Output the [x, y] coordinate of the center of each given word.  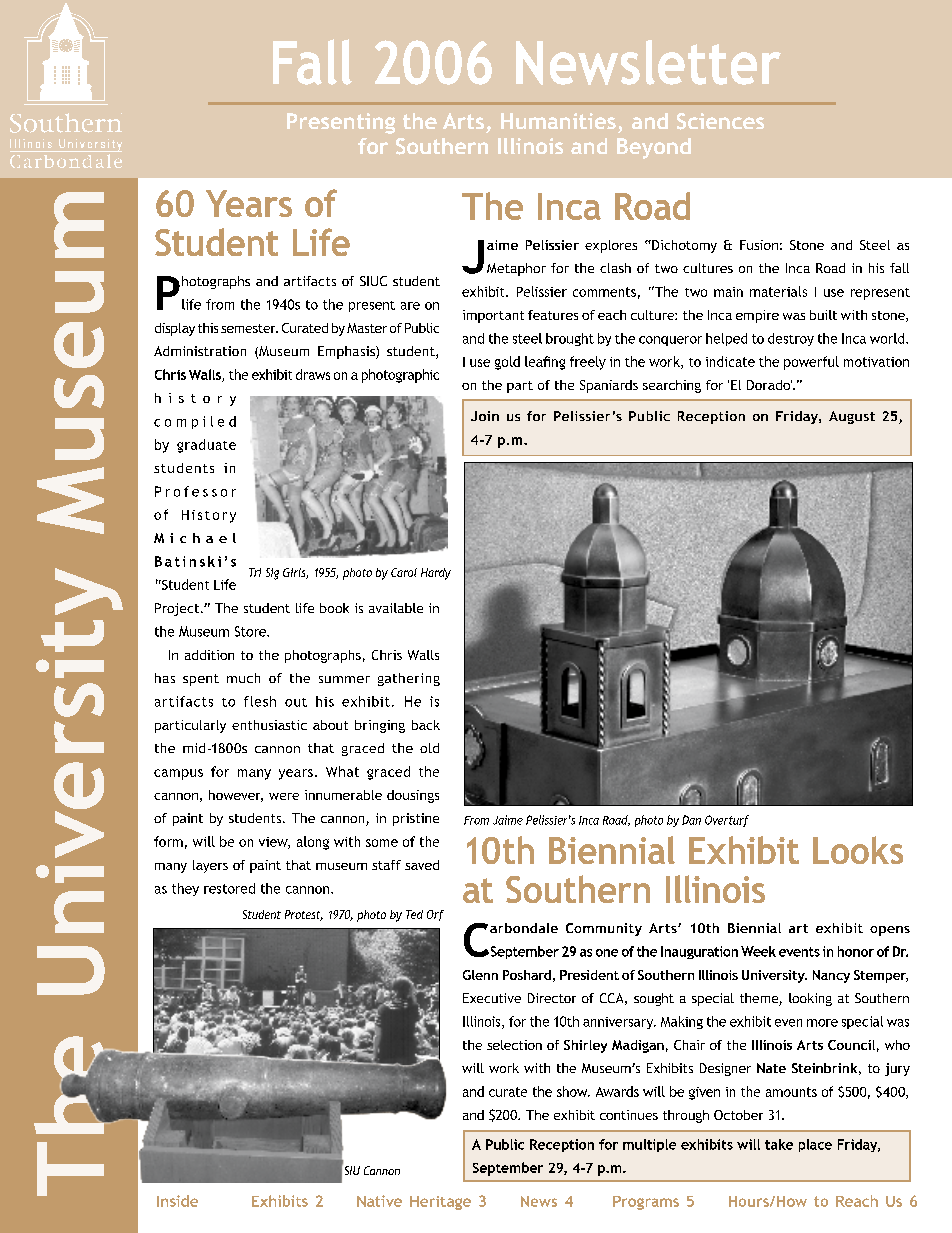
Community [604, 929]
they [185, 889]
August [852, 417]
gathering [409, 679]
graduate [206, 446]
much [243, 678]
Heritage [440, 1203]
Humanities [558, 121]
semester [249, 328]
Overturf [727, 821]
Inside [177, 1201]
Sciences [720, 121]
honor [856, 951]
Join [485, 416]
